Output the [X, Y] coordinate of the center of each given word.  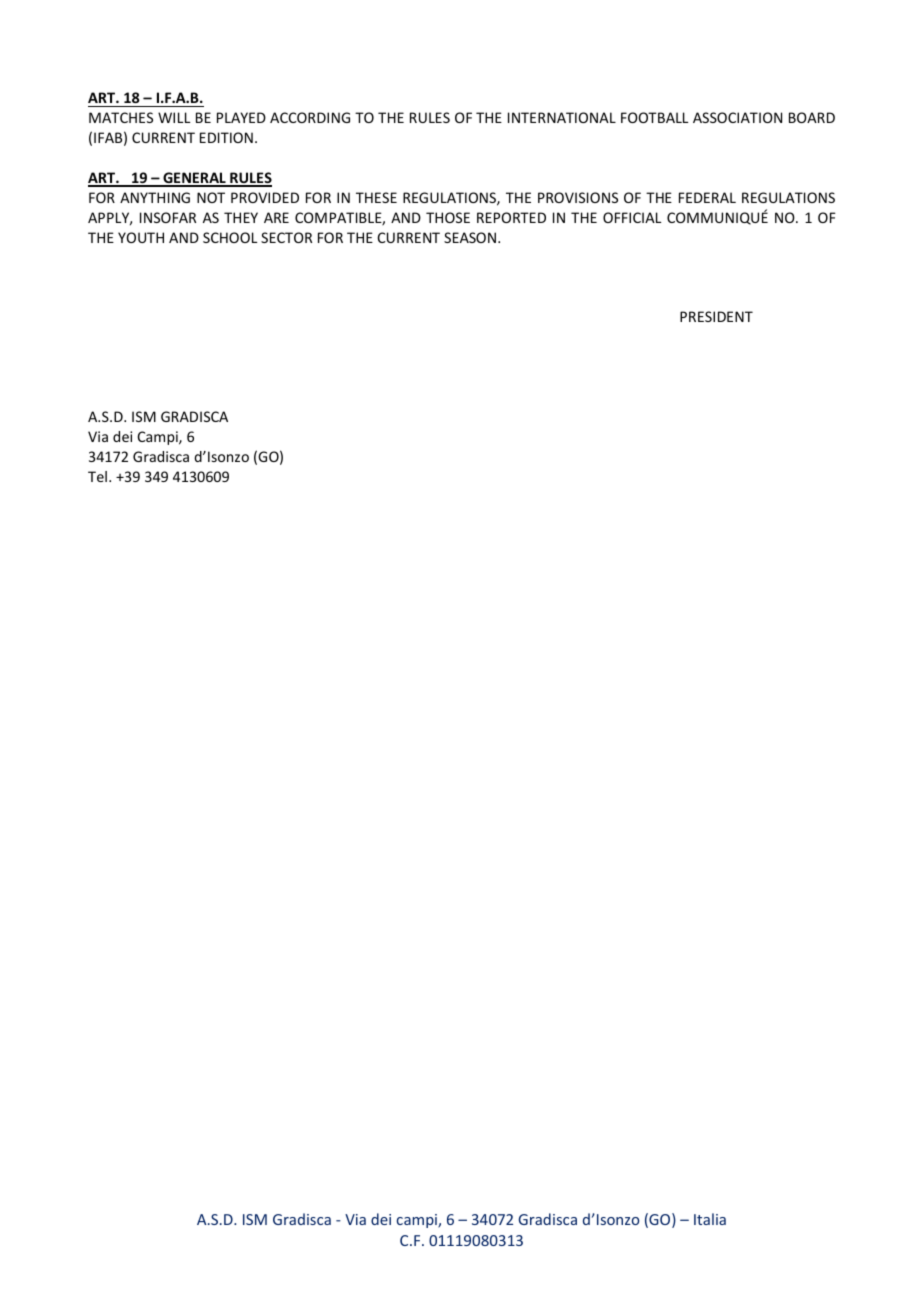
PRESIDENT [716, 316]
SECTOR [286, 237]
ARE [276, 217]
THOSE [448, 217]
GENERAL [194, 179]
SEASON [470, 237]
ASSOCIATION [737, 117]
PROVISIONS [578, 197]
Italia [710, 1219]
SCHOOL [230, 237]
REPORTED [511, 217]
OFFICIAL [632, 217]
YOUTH [141, 237]
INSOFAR [168, 217]
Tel [97, 476]
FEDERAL [707, 197]
